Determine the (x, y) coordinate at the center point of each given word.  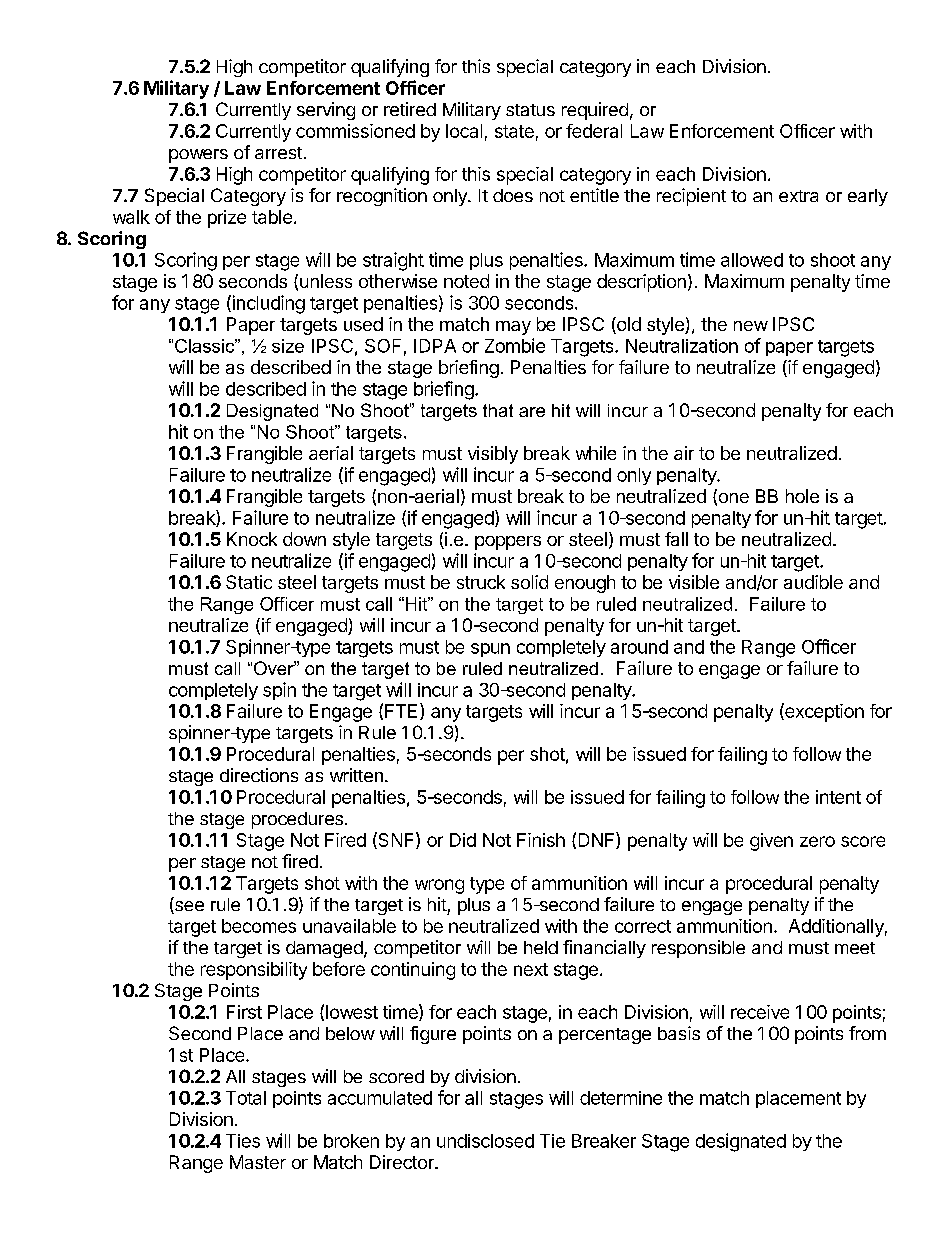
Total (246, 1098)
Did (463, 840)
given (771, 842)
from (867, 1033)
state (514, 131)
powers (198, 156)
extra (798, 196)
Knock (252, 539)
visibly (493, 455)
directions (259, 775)
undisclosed (485, 1141)
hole (802, 496)
